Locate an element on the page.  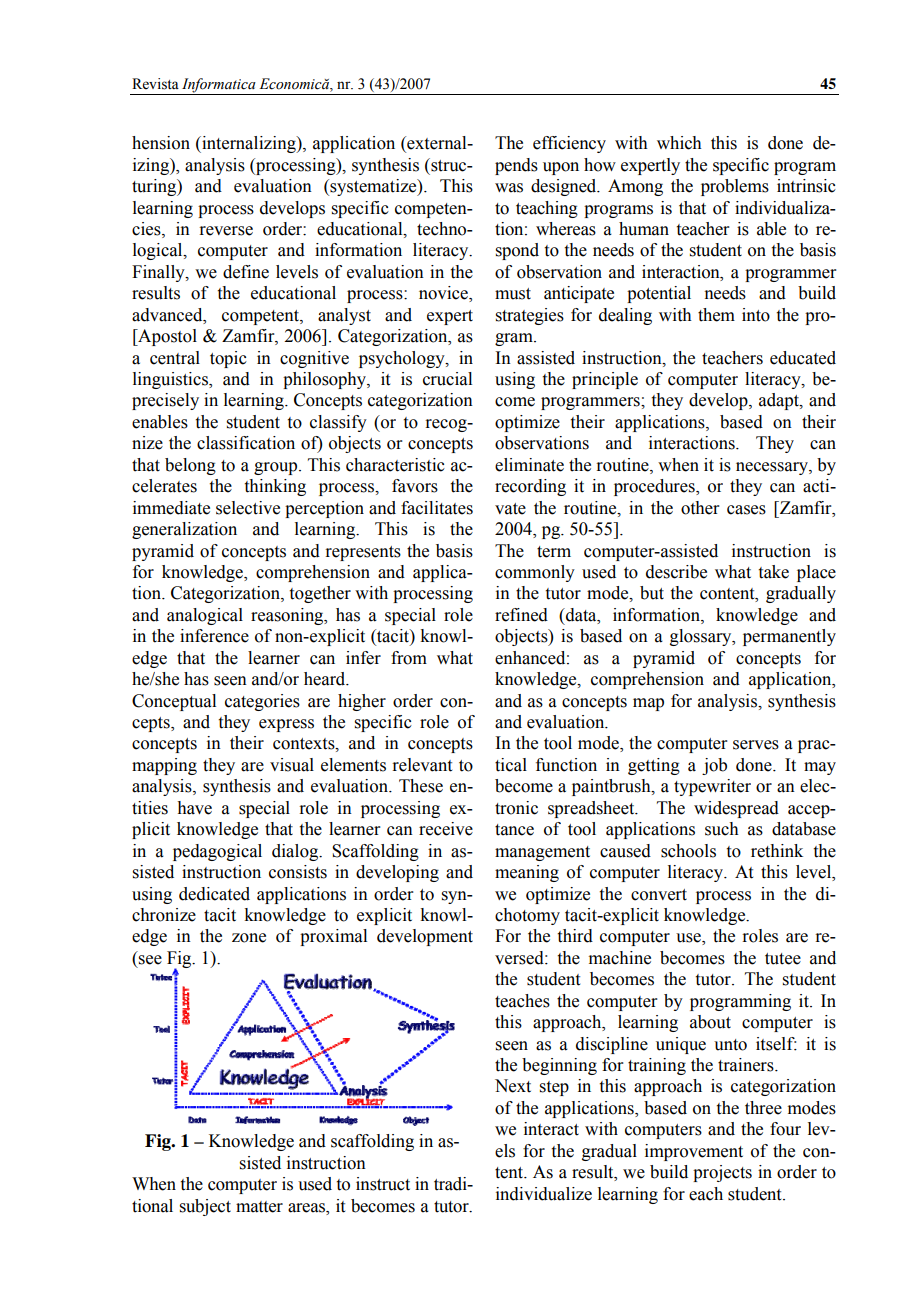
relevant is located at coordinates (422, 765).
